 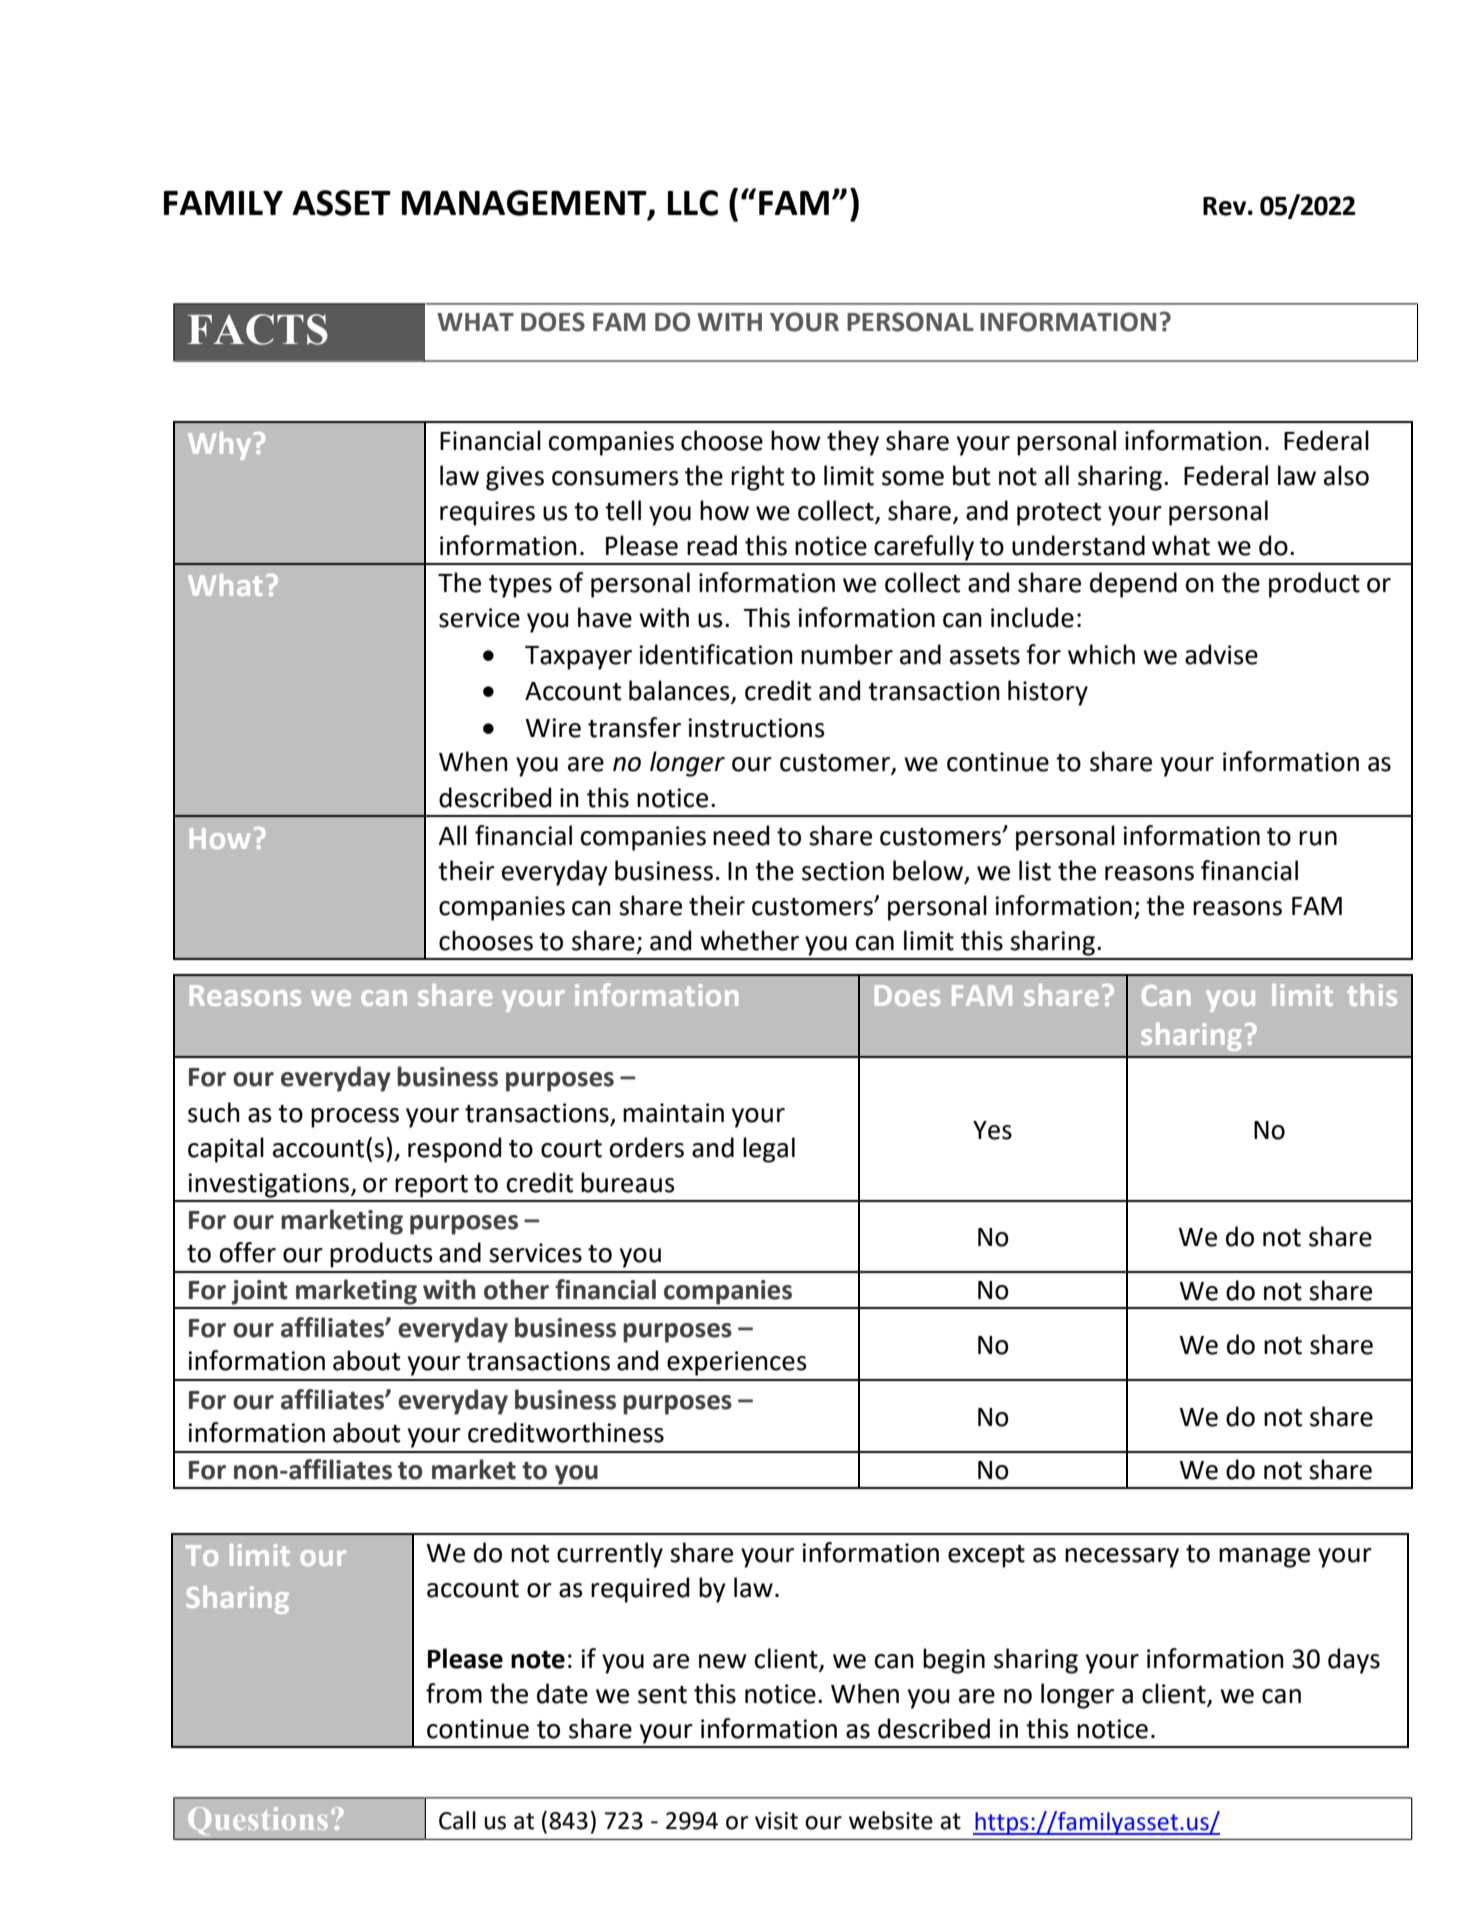 What do you see at coordinates (737, 1363) in the page?
I see `experiences` at bounding box center [737, 1363].
